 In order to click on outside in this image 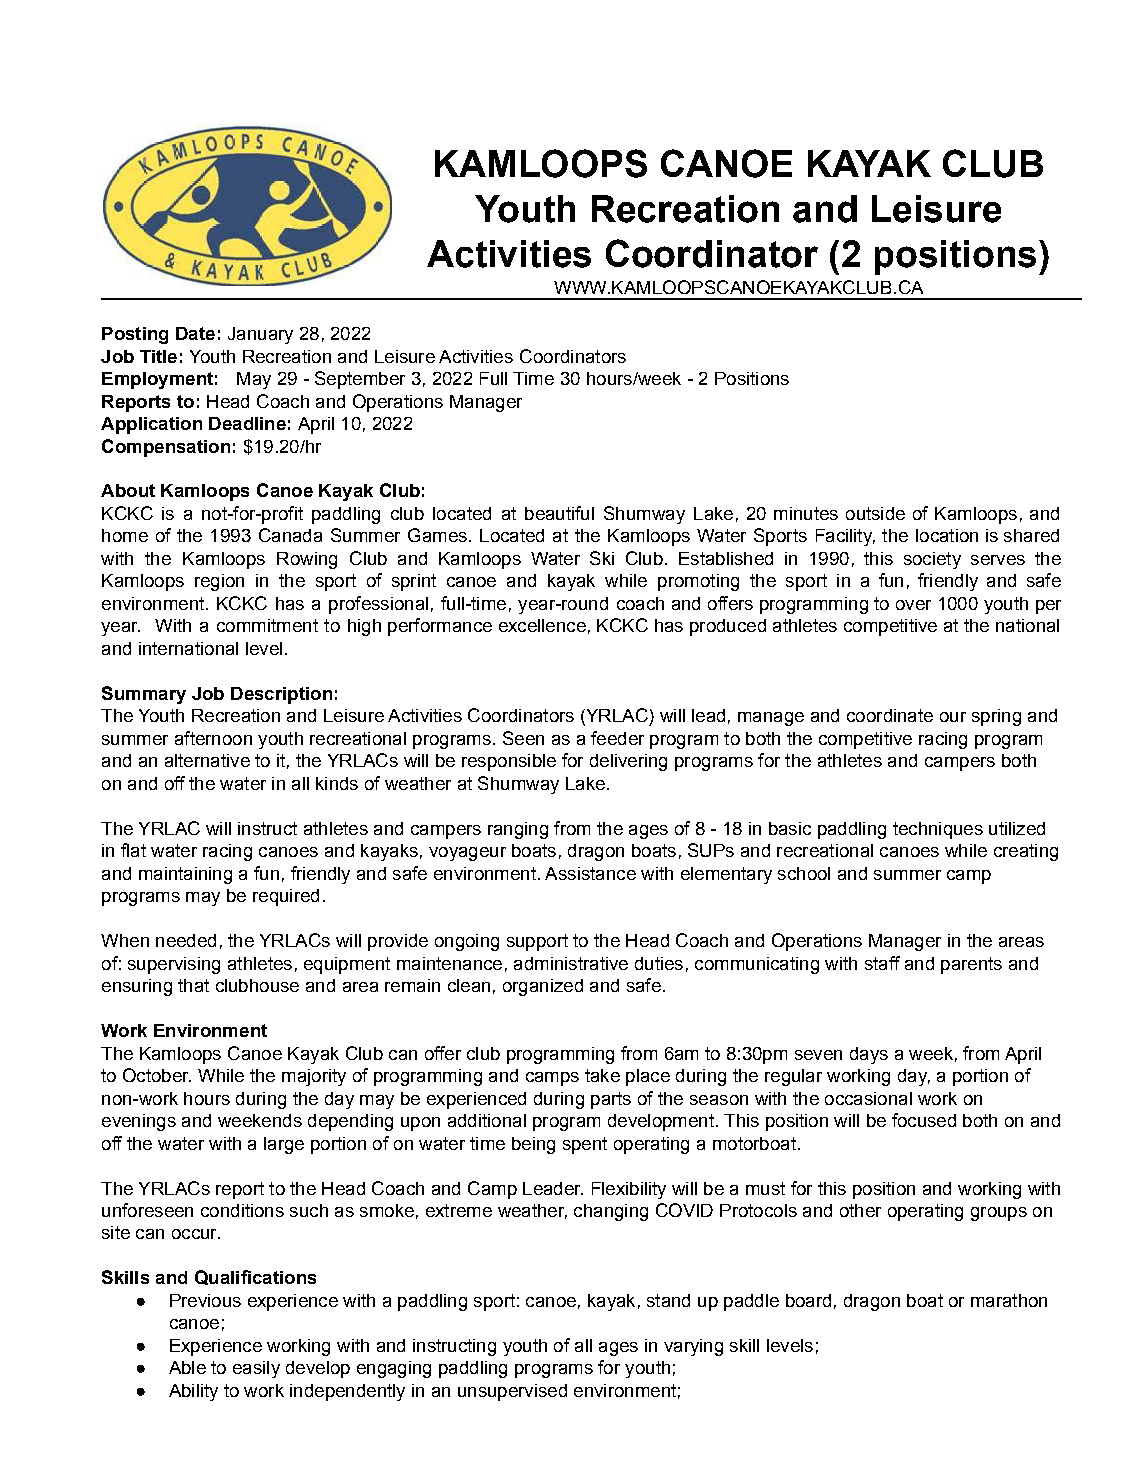, I will do `click(875, 513)`.
